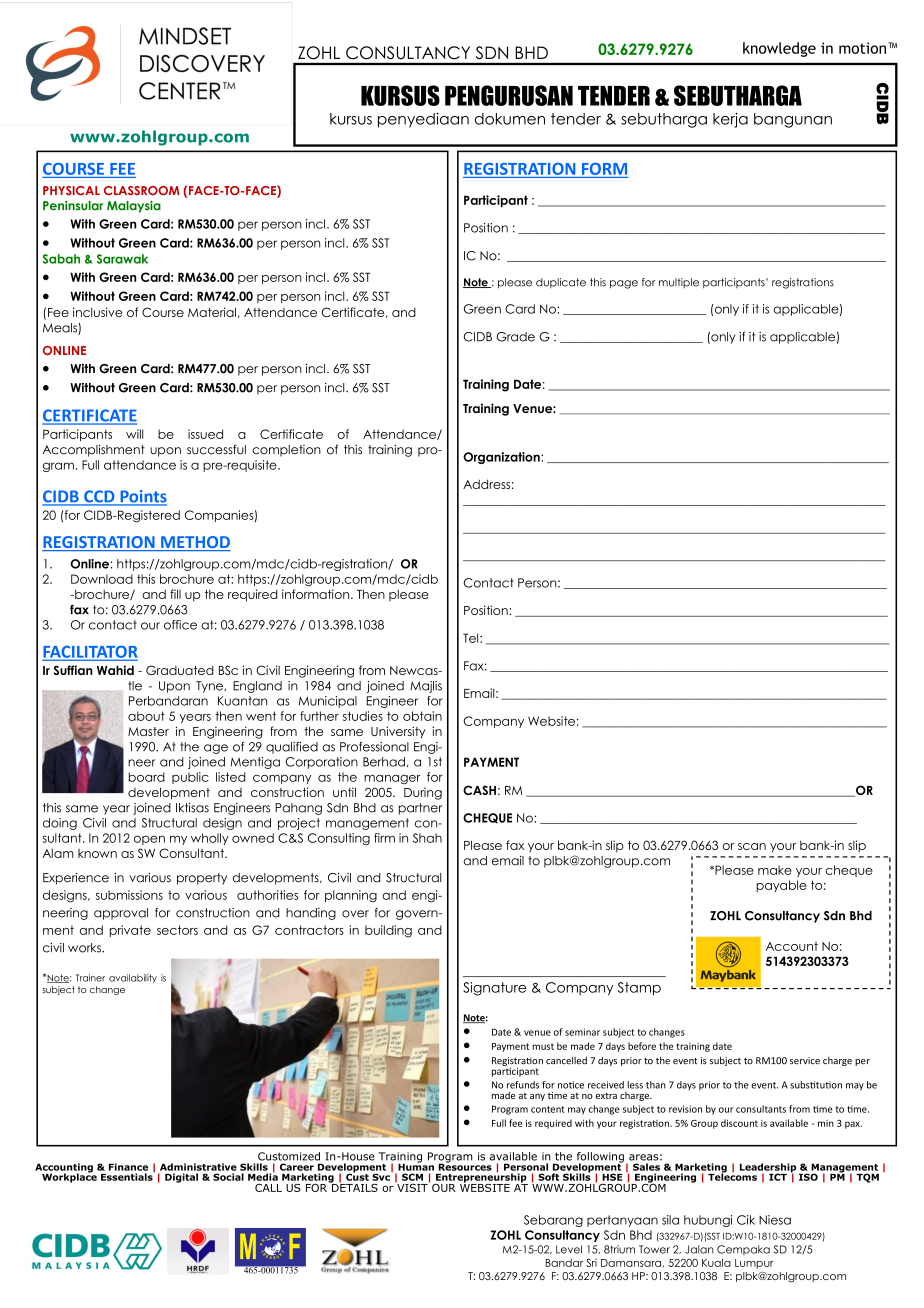 The height and width of the screenshot is (1308, 924). I want to click on scan, so click(752, 846).
